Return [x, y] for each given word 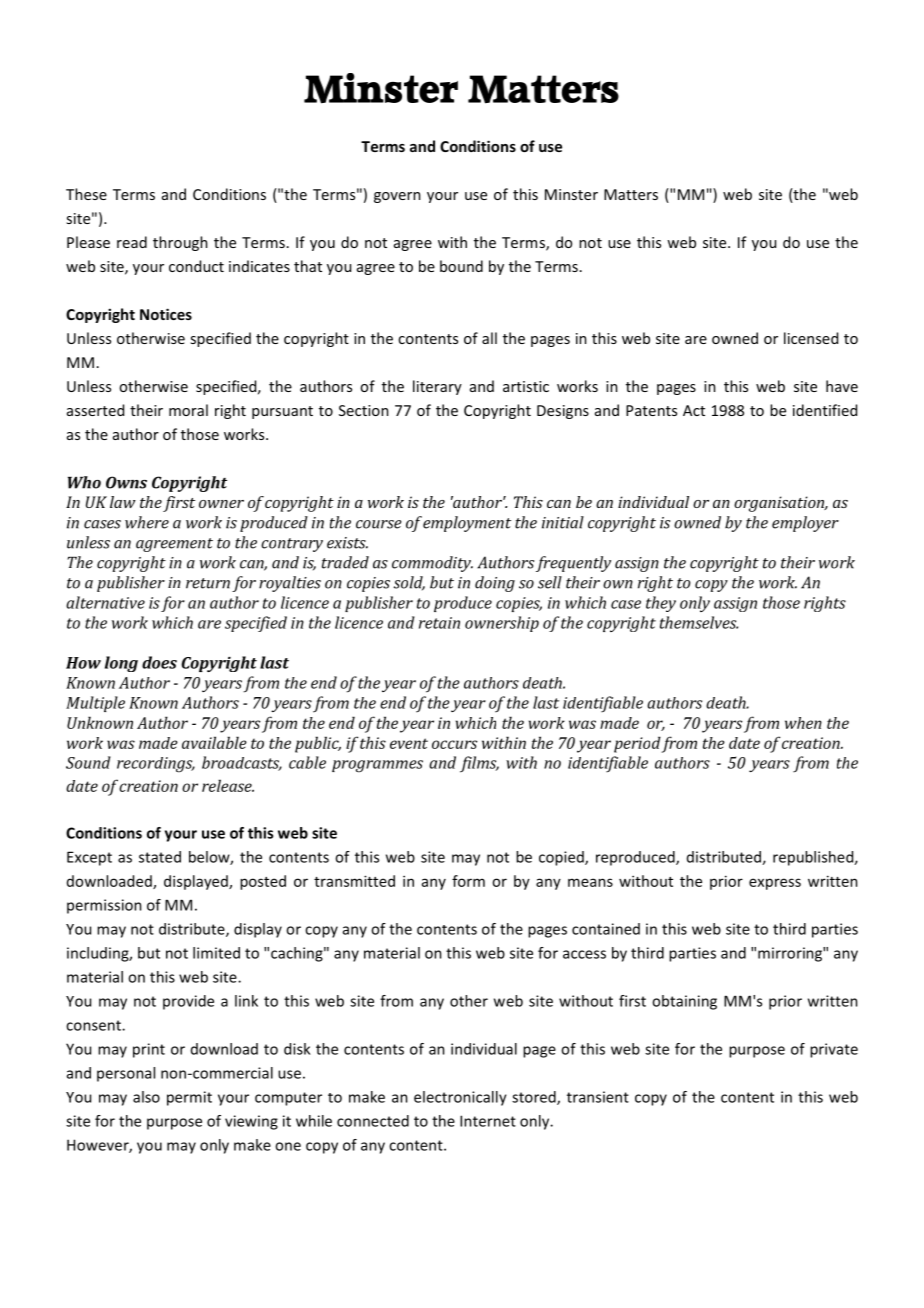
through [180, 243]
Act [694, 410]
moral [188, 410]
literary [437, 387]
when [803, 723]
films [479, 764]
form [468, 881]
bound [461, 266]
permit [189, 1098]
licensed [811, 338]
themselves [699, 622]
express [775, 884]
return [208, 583]
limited [216, 953]
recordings [156, 765]
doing [495, 584]
